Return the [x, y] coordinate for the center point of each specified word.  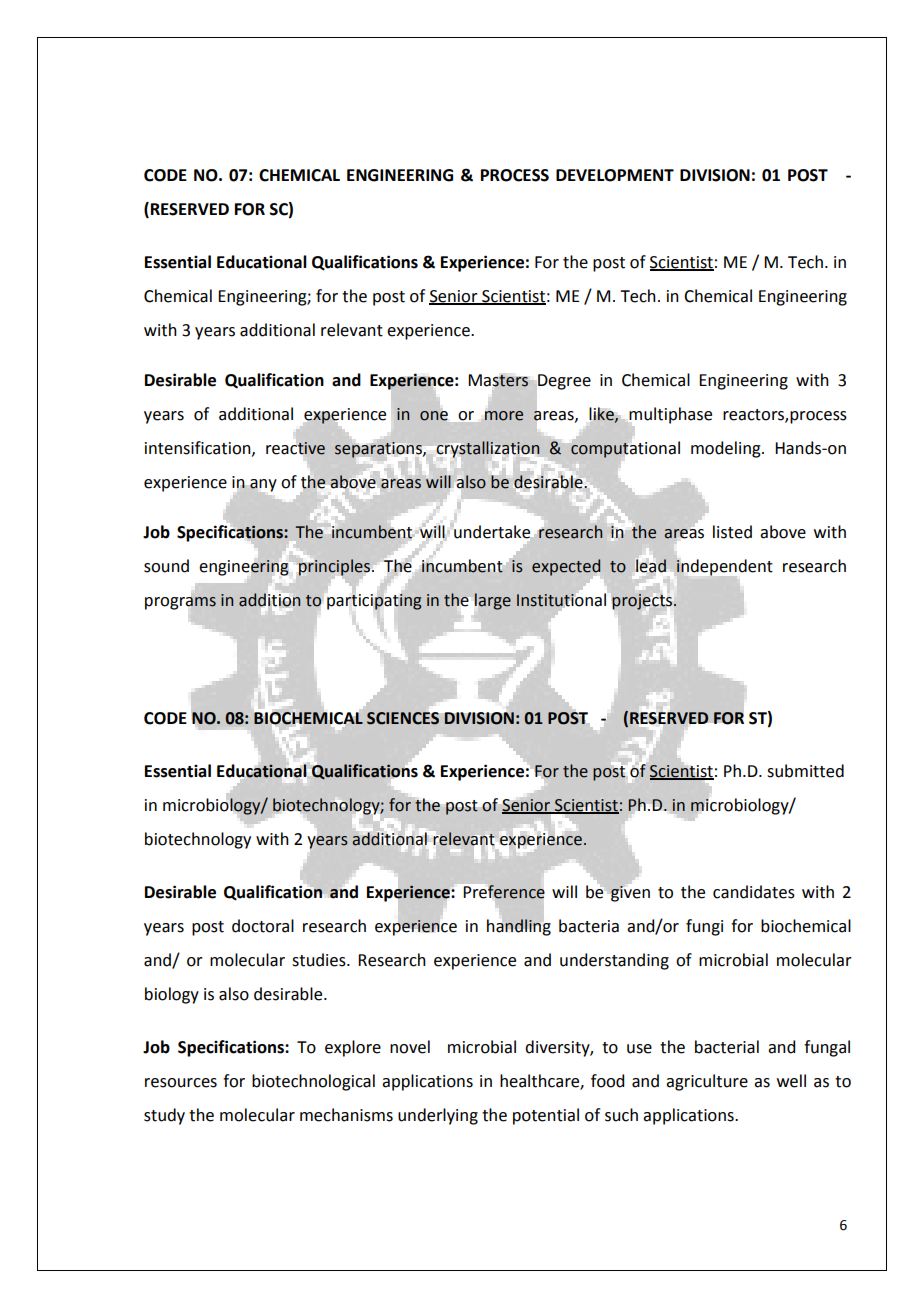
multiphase [670, 415]
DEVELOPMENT [615, 175]
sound [166, 566]
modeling [727, 449]
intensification [199, 448]
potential [546, 1116]
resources [181, 1083]
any [262, 486]
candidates [754, 892]
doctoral [263, 926]
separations [379, 450]
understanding [614, 961]
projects [643, 602]
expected [566, 568]
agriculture [707, 1082]
